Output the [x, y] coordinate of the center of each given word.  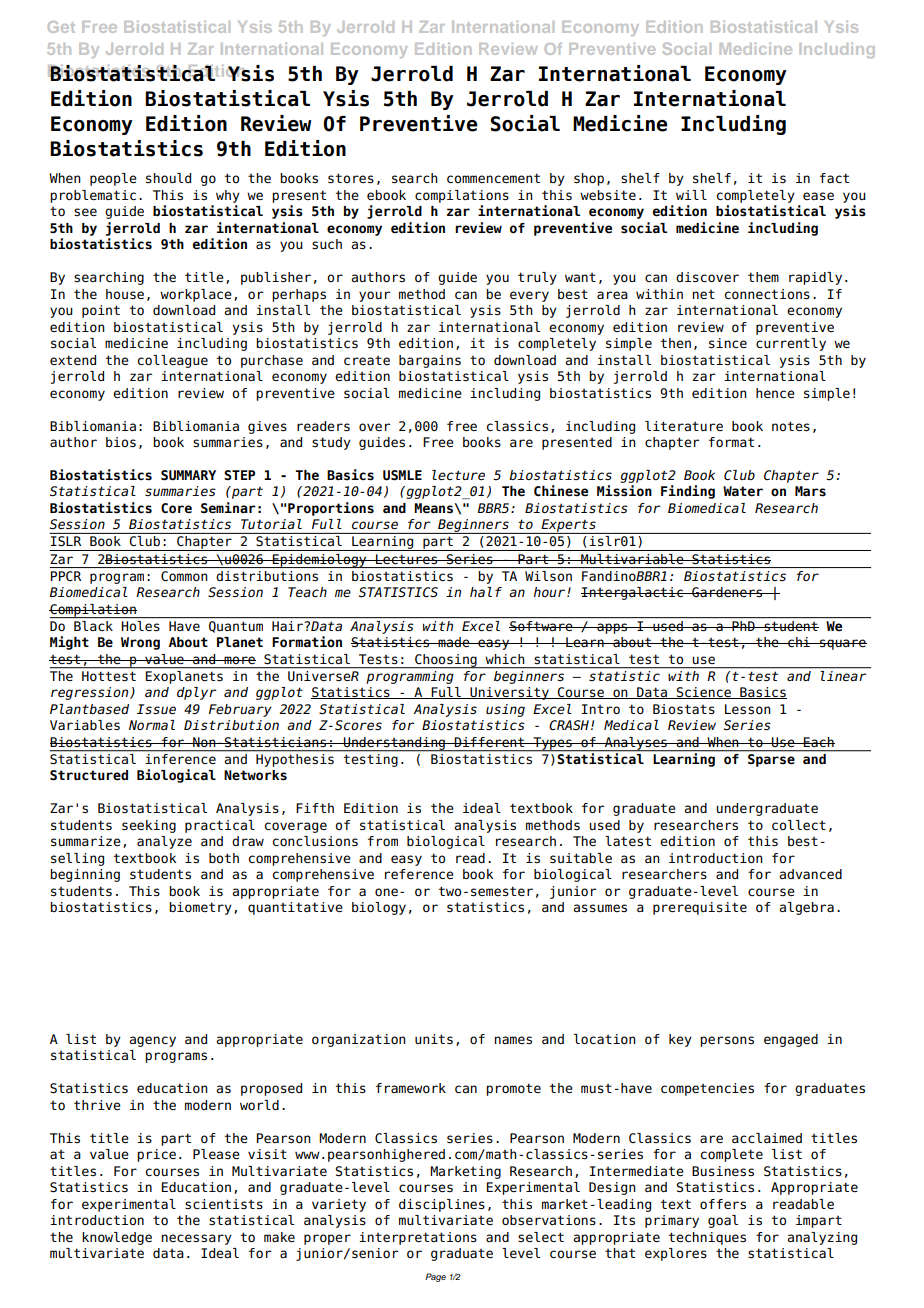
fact [834, 178]
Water [743, 491]
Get [61, 27]
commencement [493, 178]
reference [419, 874]
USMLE [402, 475]
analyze [164, 842]
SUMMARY [188, 475]
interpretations [418, 1238]
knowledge [117, 1238]
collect [799, 825]
